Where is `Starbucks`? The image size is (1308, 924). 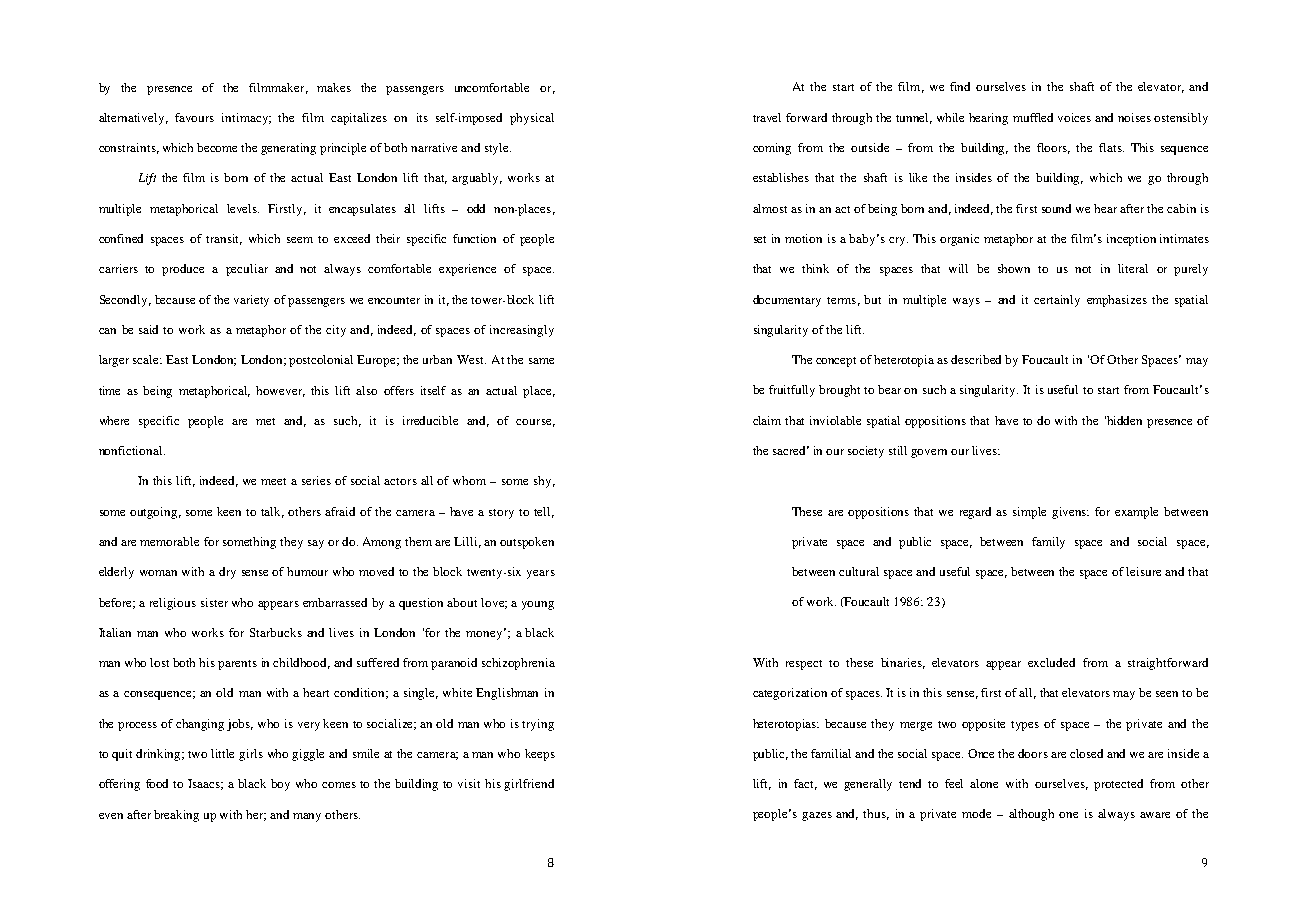
Starbucks is located at coordinates (276, 632).
